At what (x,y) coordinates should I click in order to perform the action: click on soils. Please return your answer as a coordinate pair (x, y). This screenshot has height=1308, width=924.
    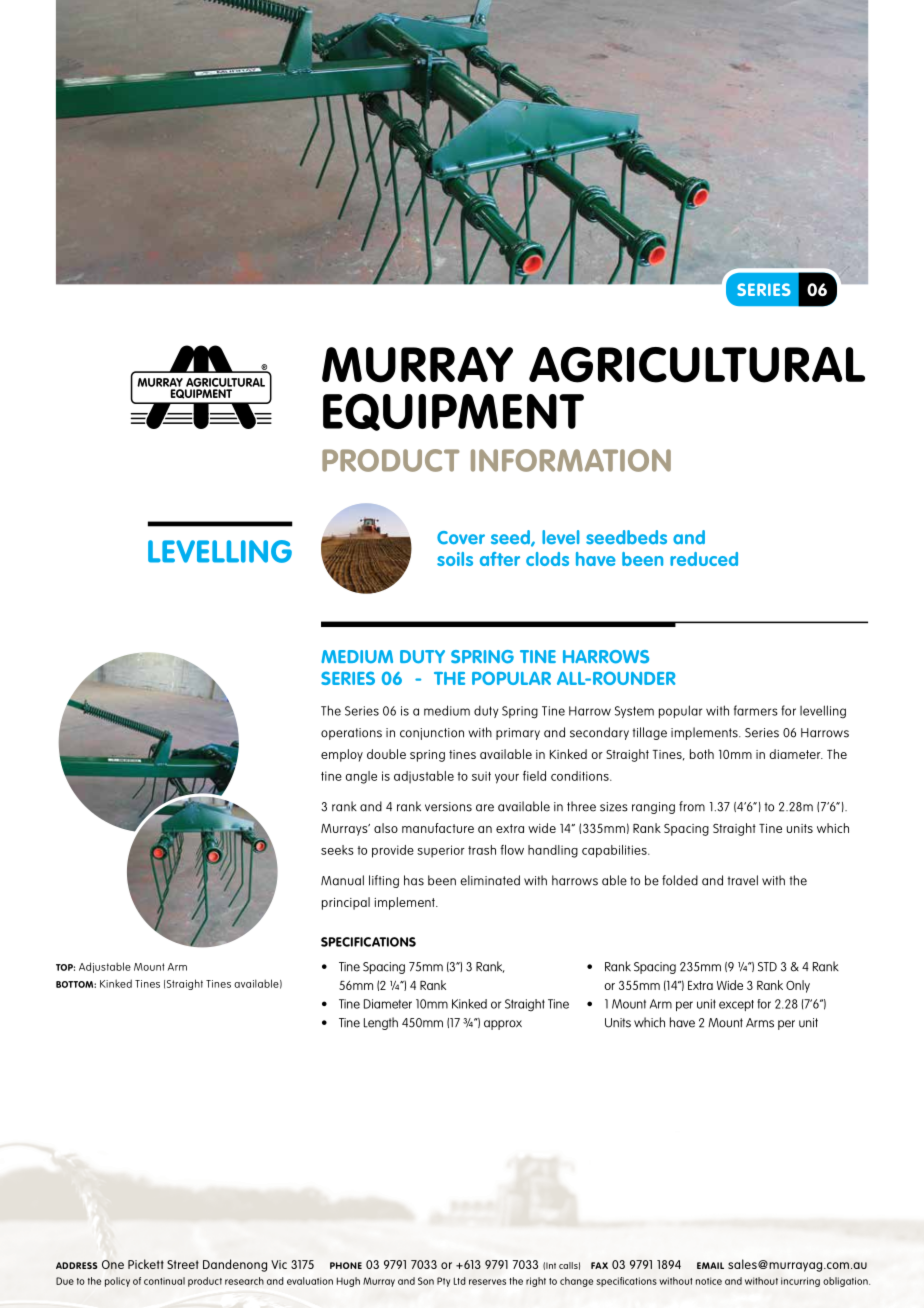
    Looking at the image, I should click on (455, 559).
